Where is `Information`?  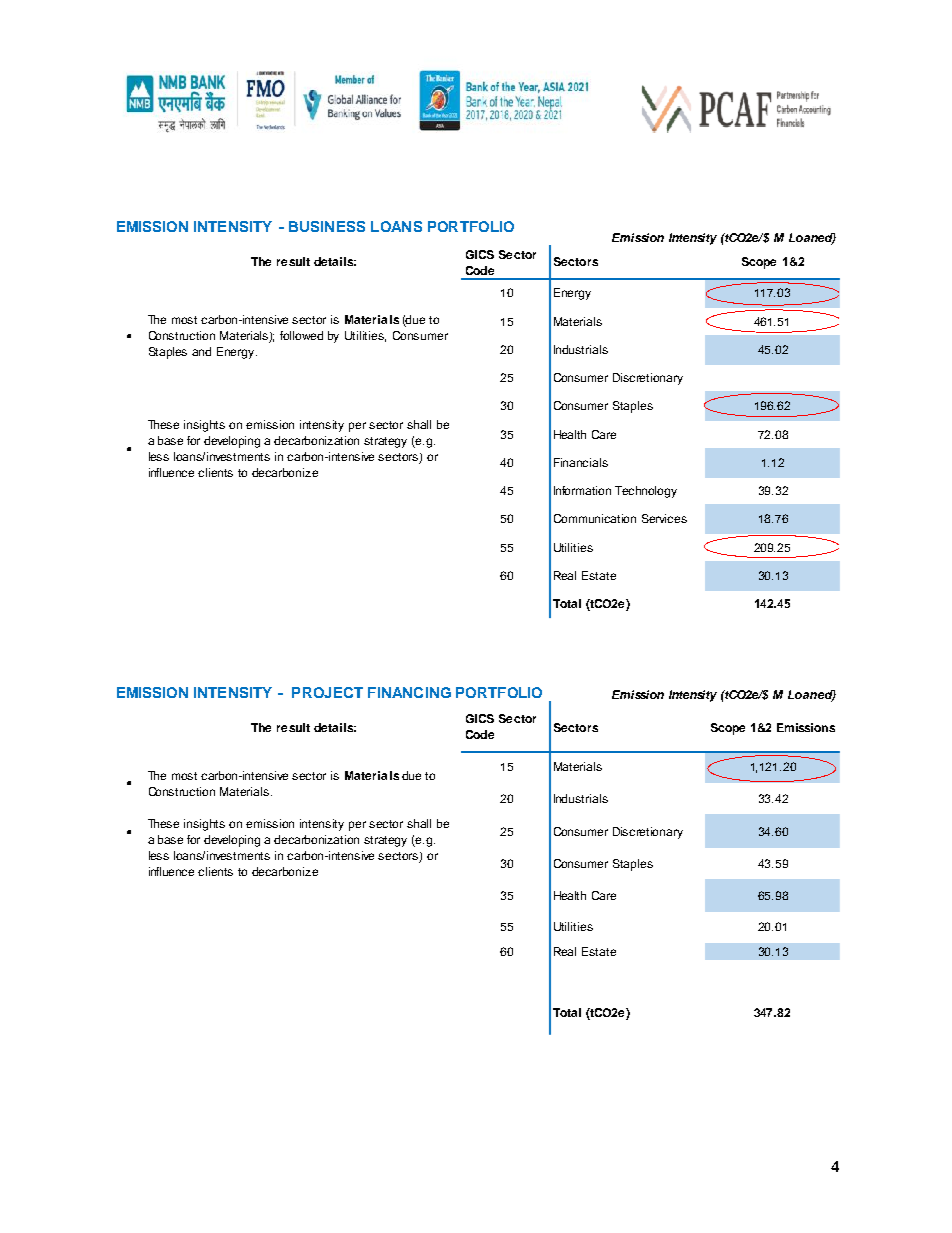
Information is located at coordinates (582, 490).
